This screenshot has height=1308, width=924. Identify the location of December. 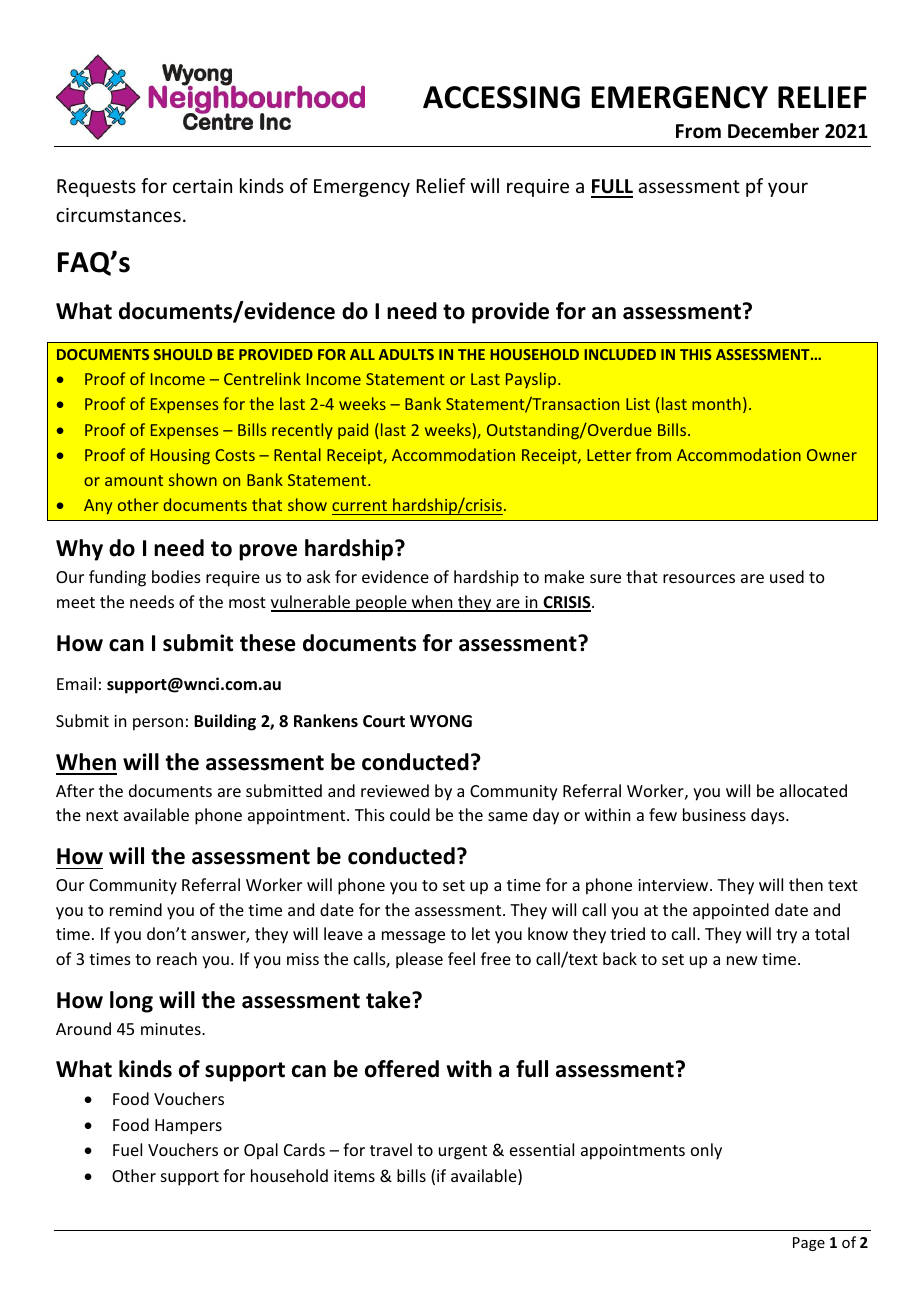
(773, 131).
